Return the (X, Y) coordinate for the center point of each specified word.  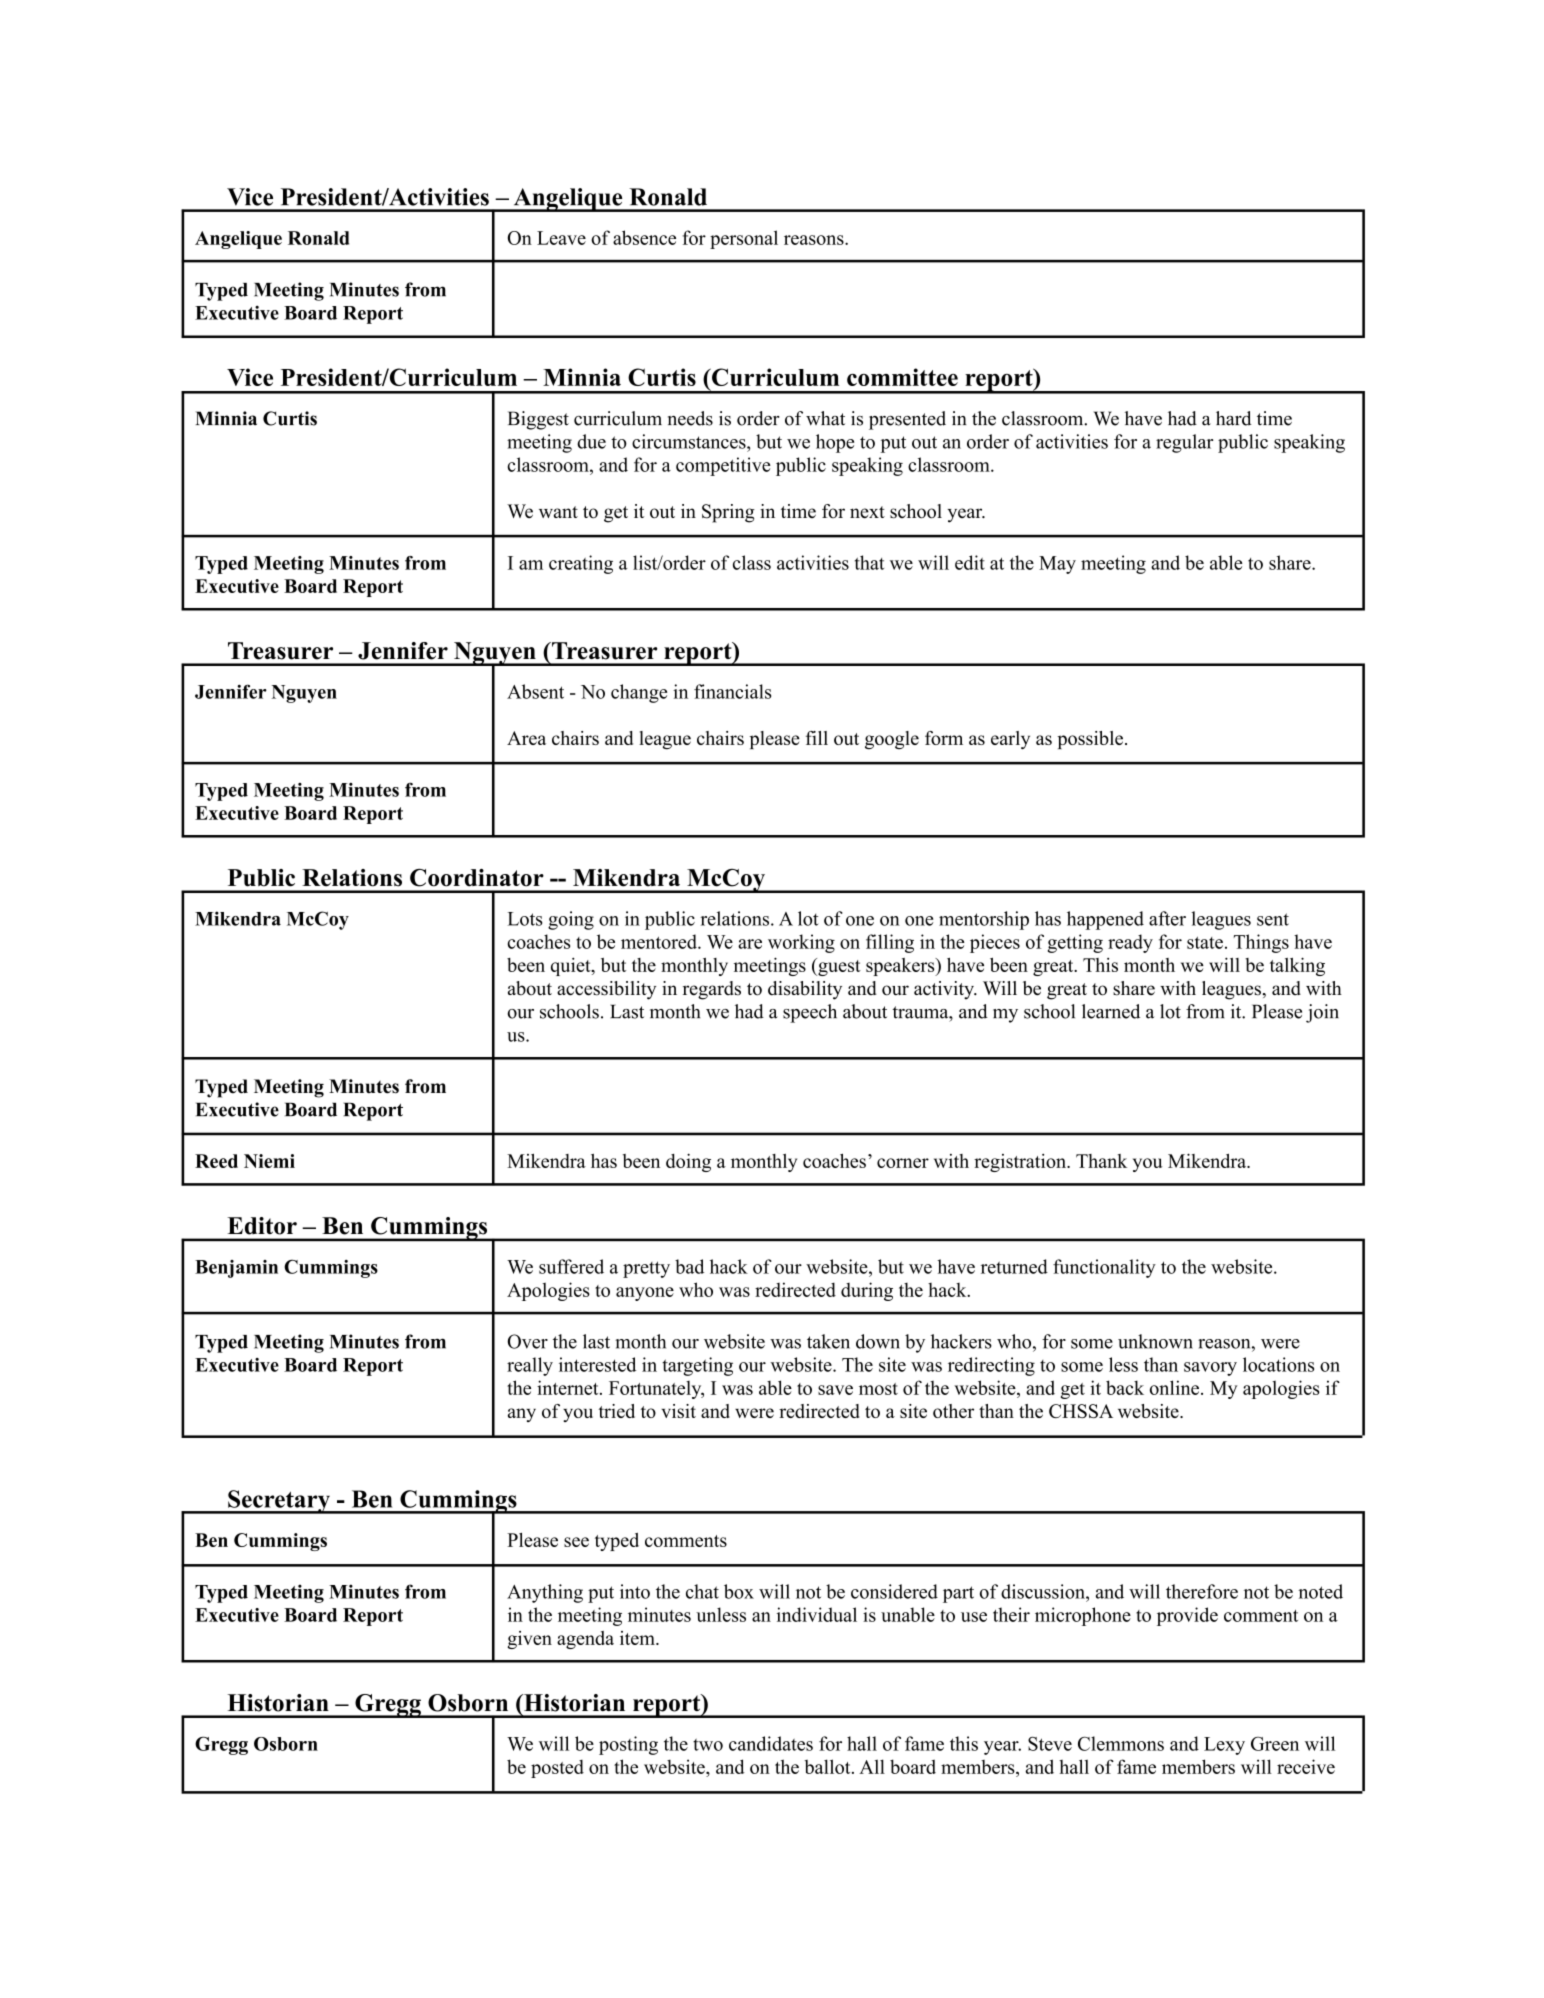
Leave (561, 238)
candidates (771, 1743)
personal (744, 239)
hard (1234, 418)
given (529, 1640)
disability (805, 990)
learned (1111, 1011)
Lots (525, 919)
